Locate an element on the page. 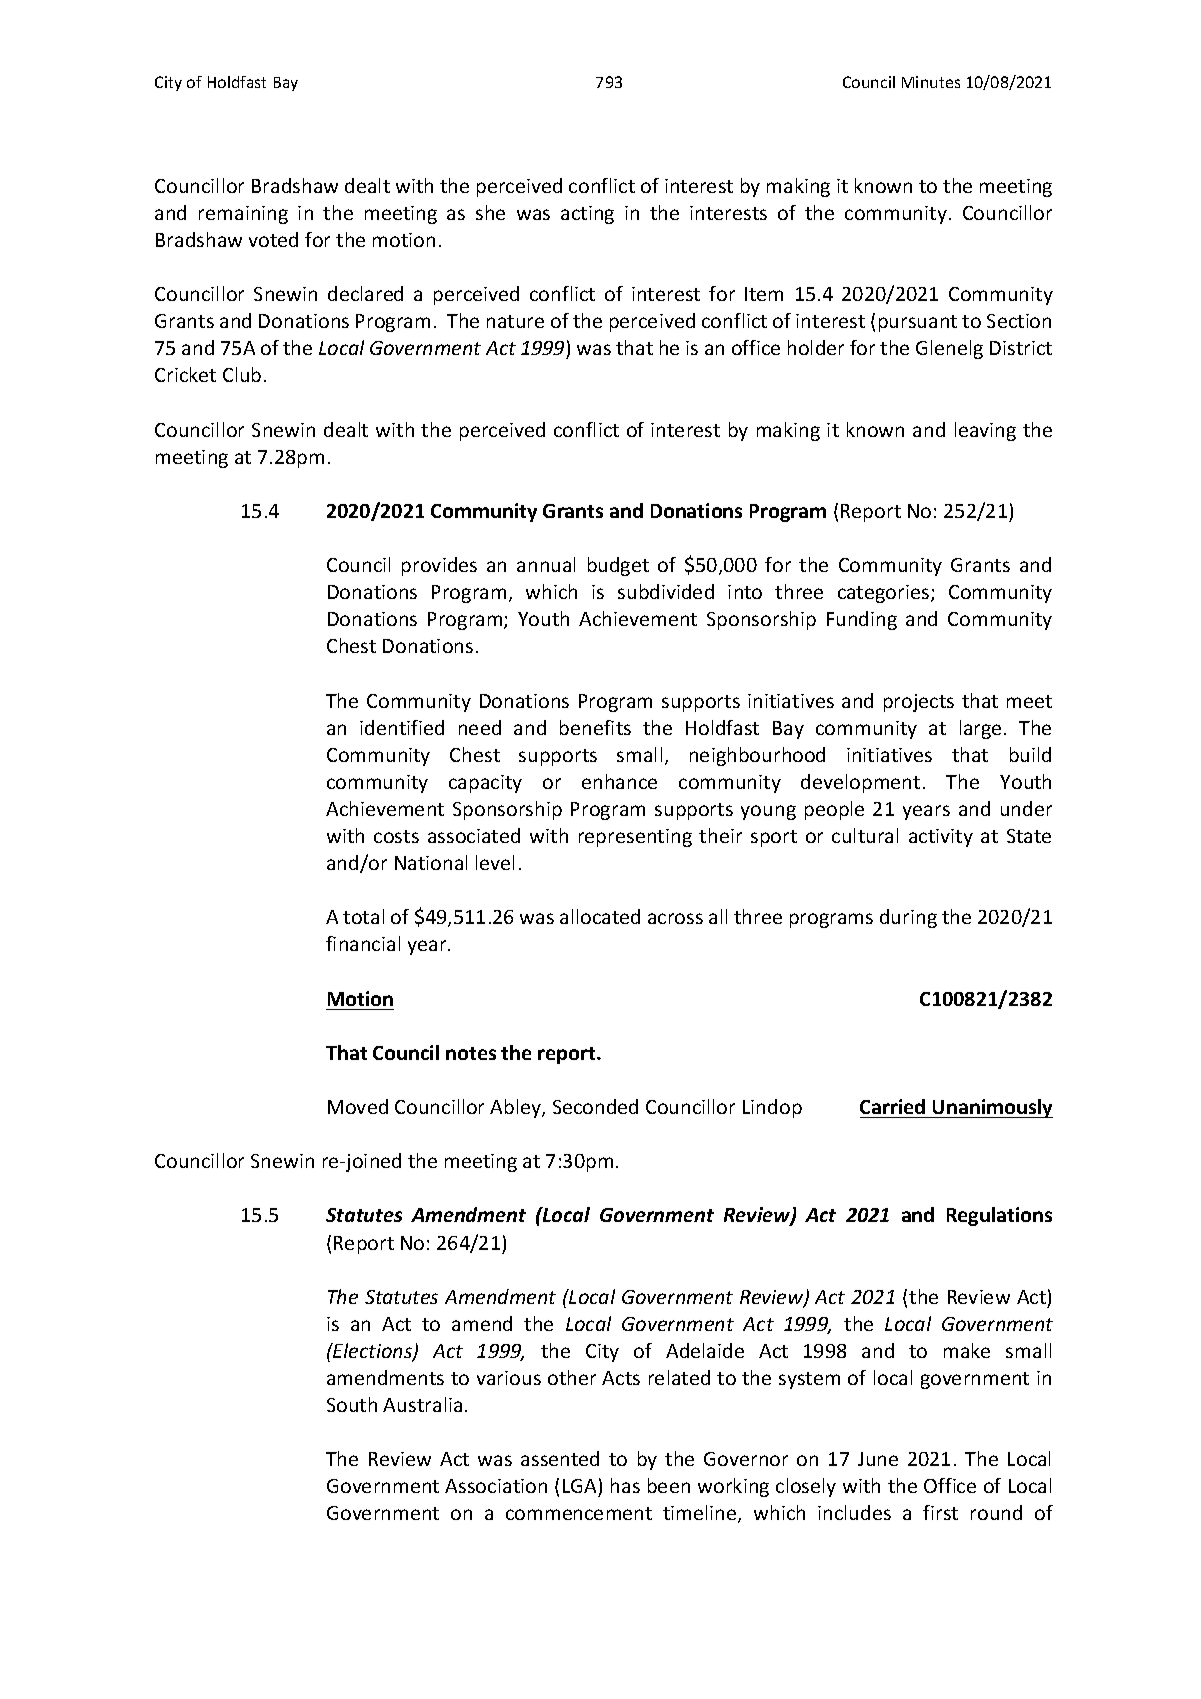  South is located at coordinates (352, 1404).
